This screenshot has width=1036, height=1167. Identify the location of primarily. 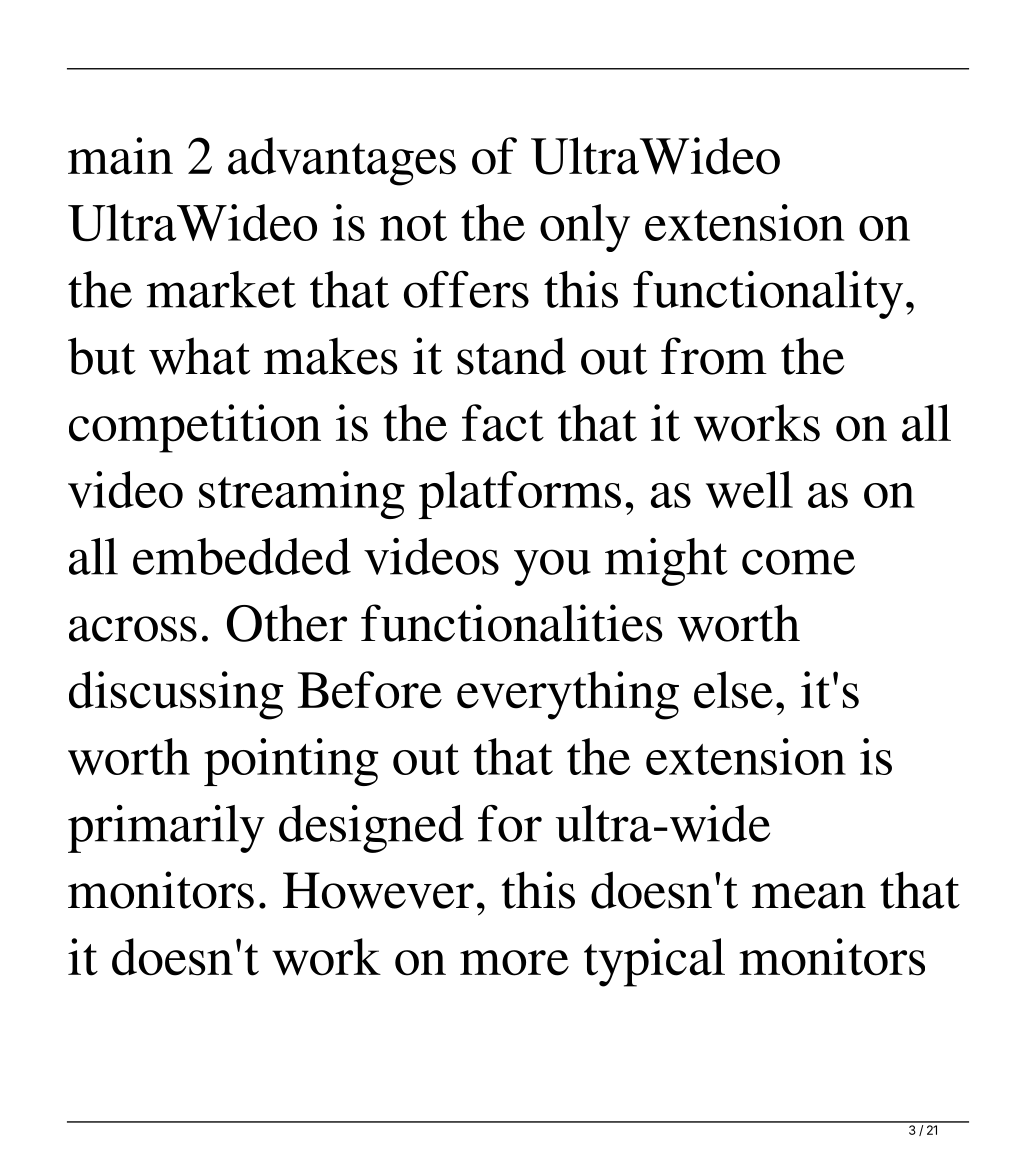
(166, 829).
